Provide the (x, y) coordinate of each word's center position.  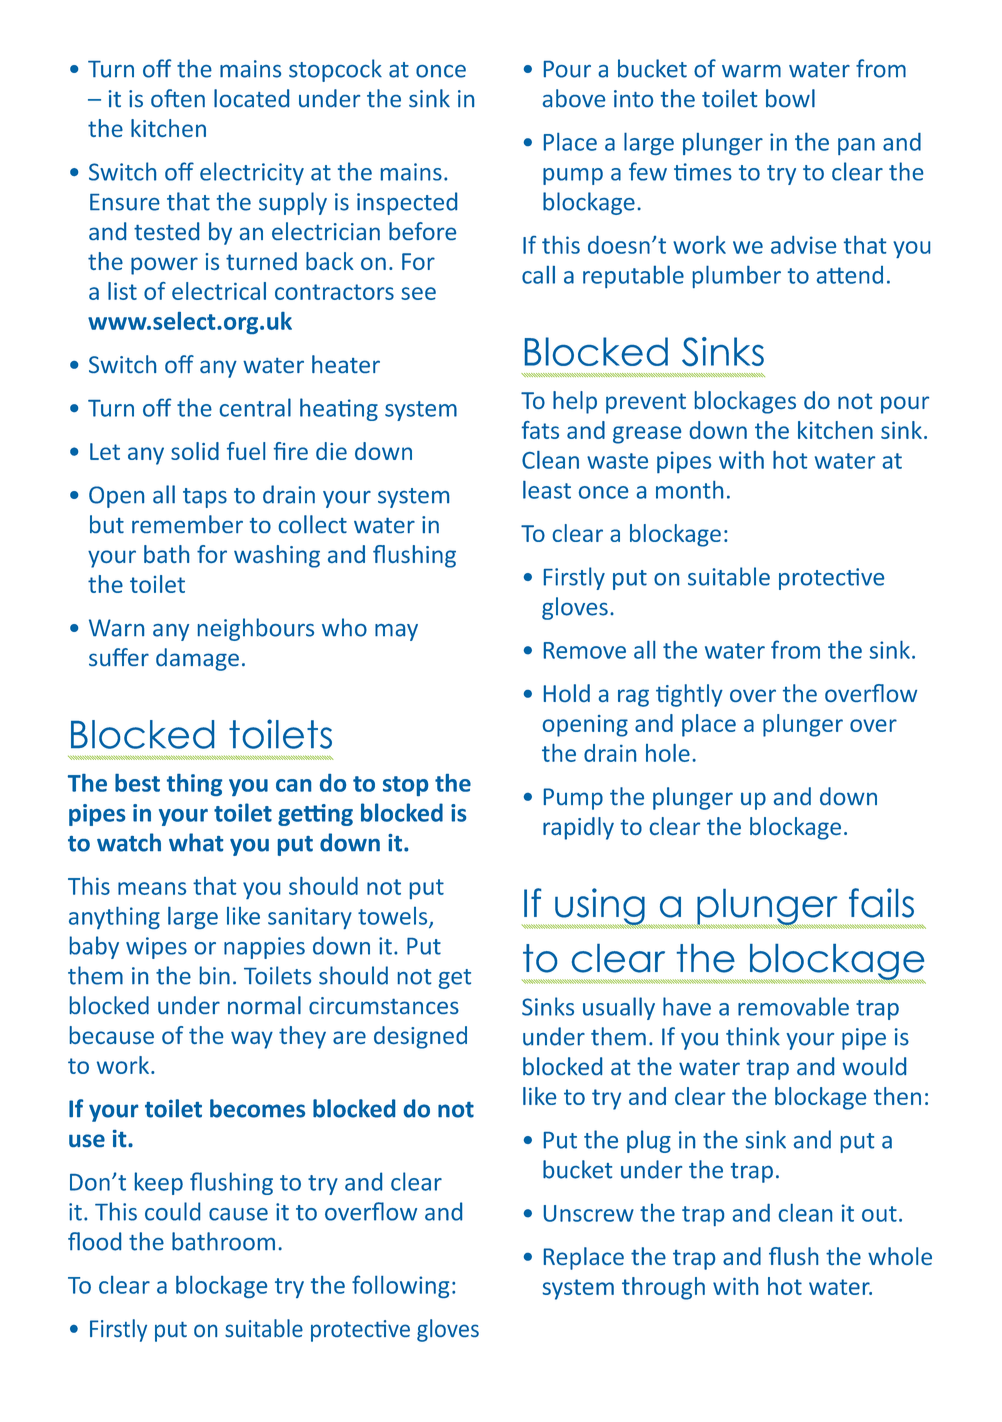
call (538, 275)
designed (420, 1037)
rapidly (578, 828)
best (137, 783)
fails (881, 903)
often (178, 98)
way (252, 1040)
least (547, 490)
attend (850, 275)
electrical (219, 291)
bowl (790, 98)
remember (187, 524)
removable (793, 1006)
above (574, 98)
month (689, 490)
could (172, 1211)
